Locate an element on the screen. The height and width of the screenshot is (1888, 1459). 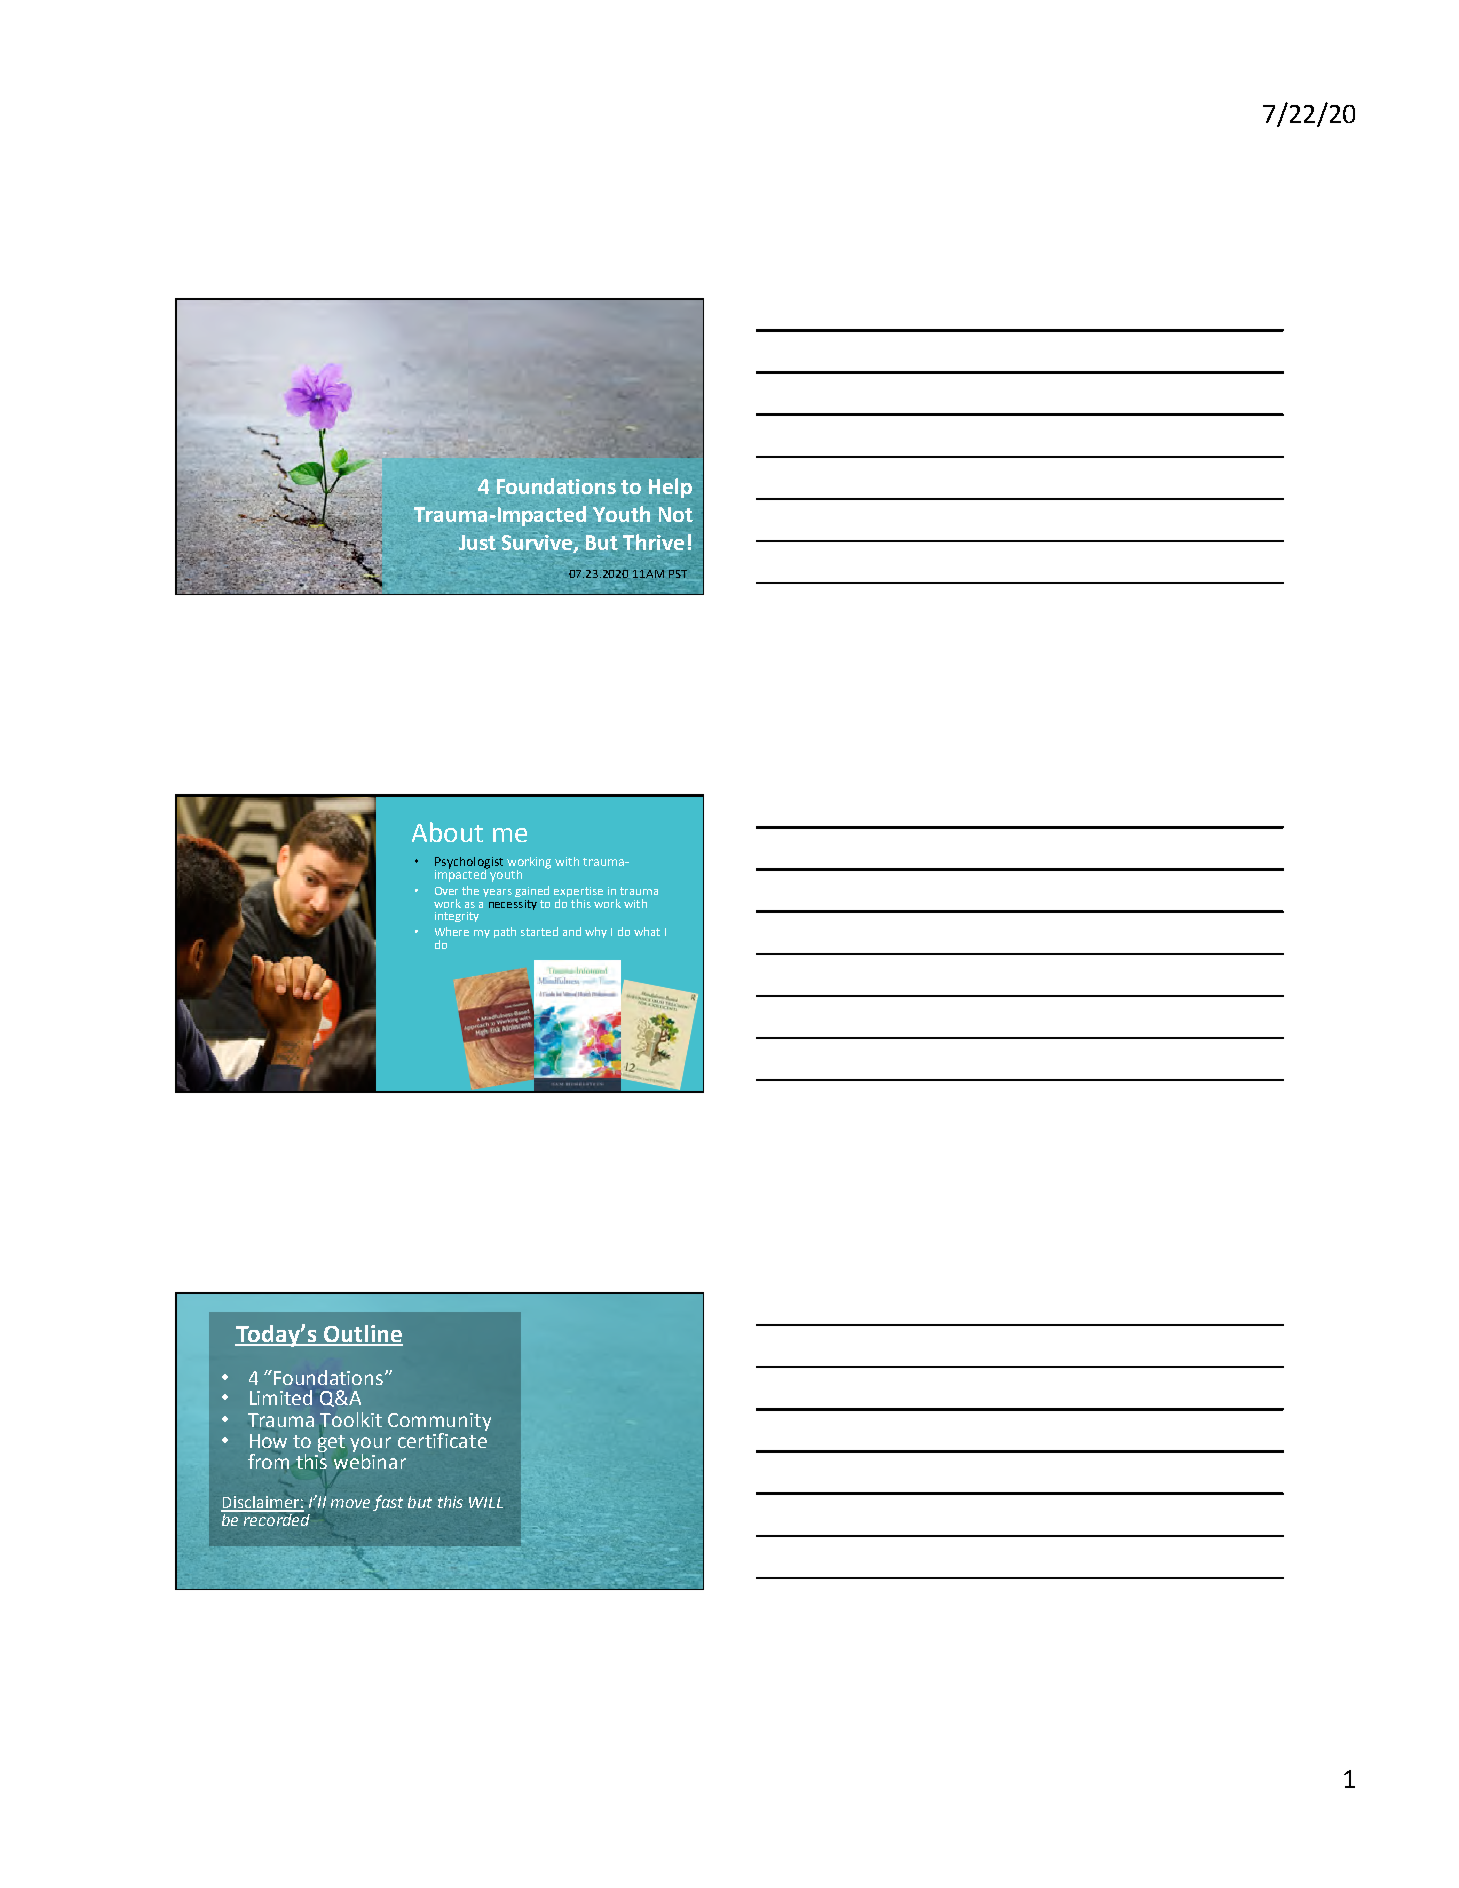
WILL is located at coordinates (486, 1502).
